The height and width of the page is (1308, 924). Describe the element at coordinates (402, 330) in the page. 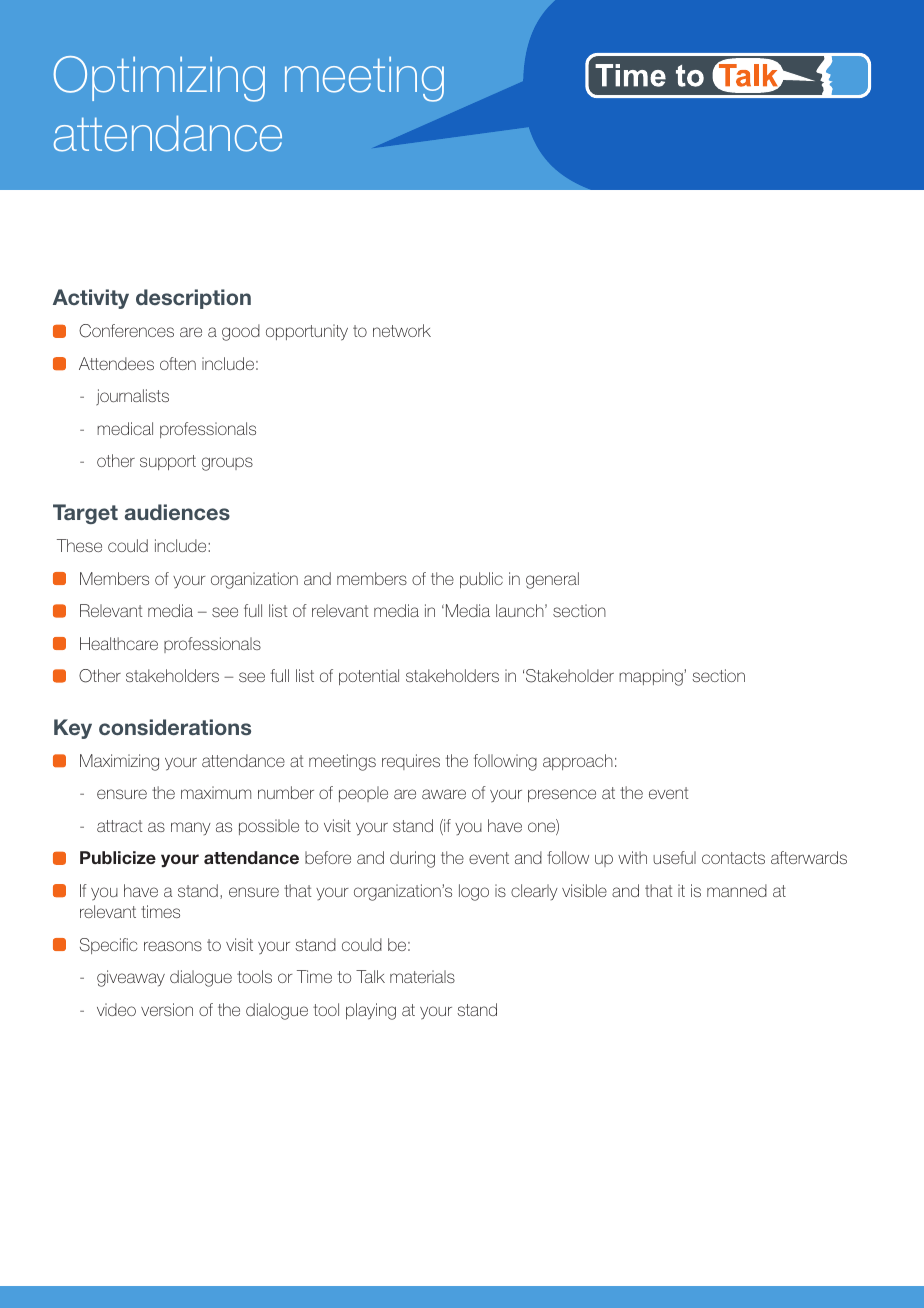

I see `network` at that location.
